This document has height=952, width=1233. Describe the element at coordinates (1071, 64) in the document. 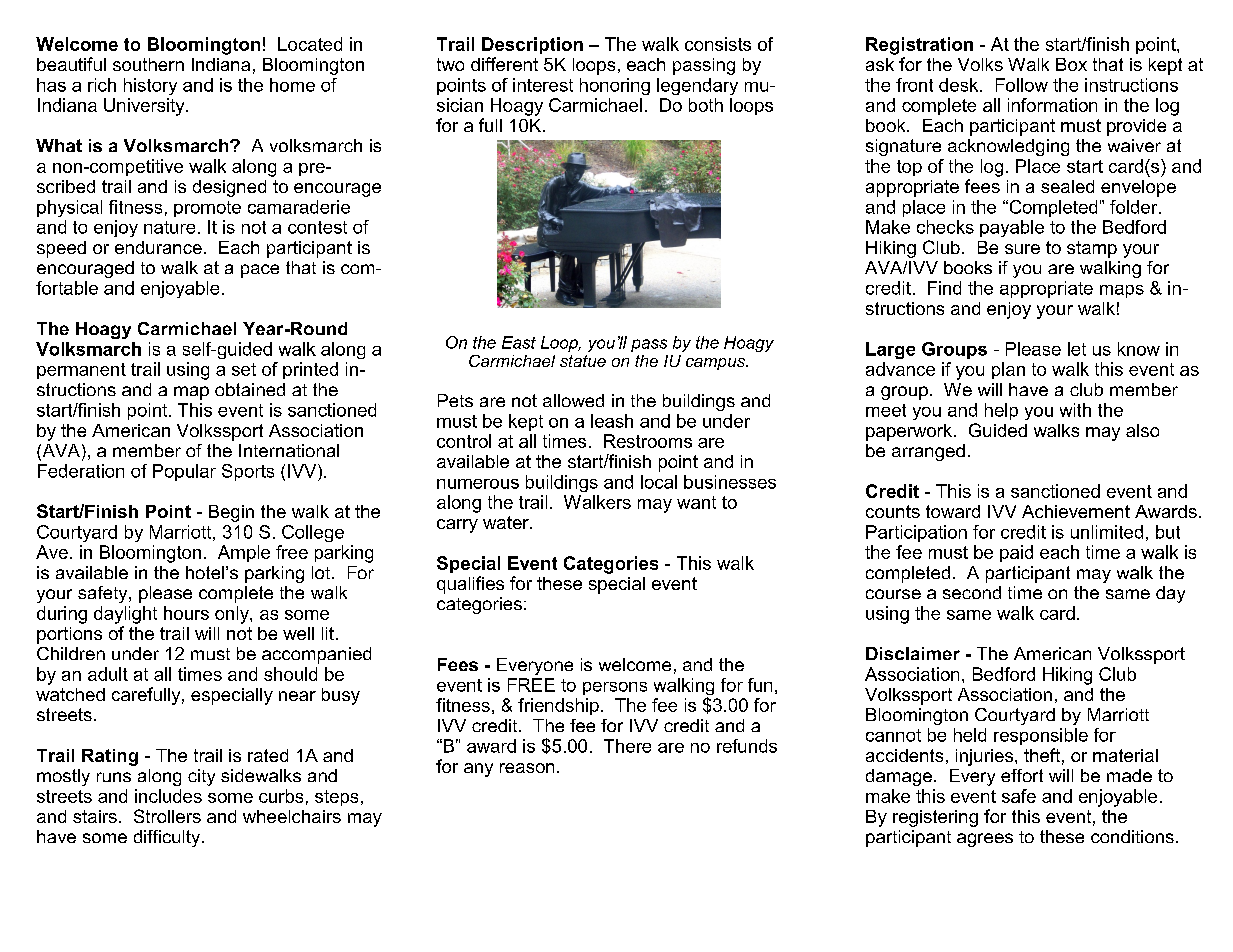

I see `Box` at that location.
